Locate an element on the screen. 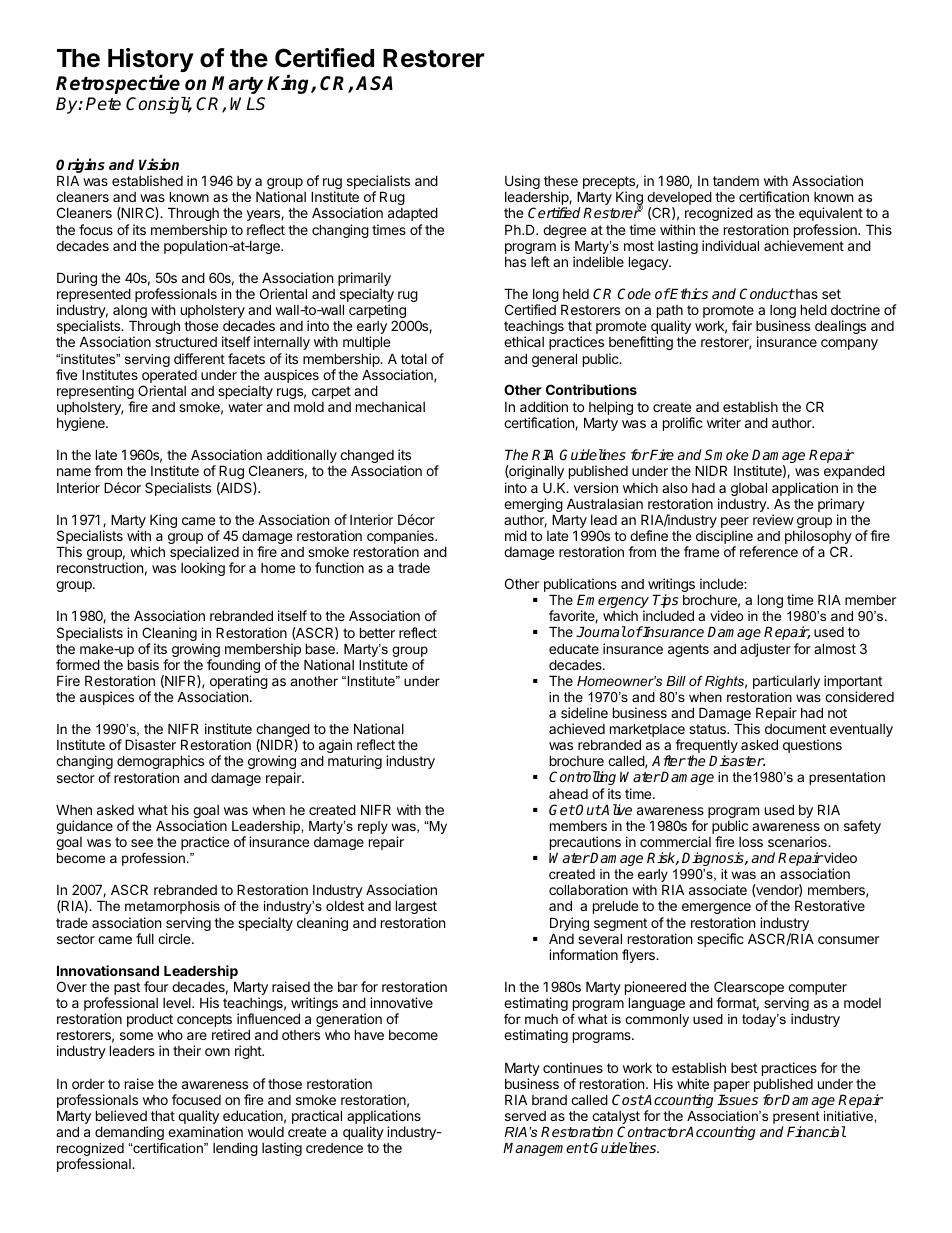 The height and width of the screenshot is (1233, 952). writer is located at coordinates (724, 422).
